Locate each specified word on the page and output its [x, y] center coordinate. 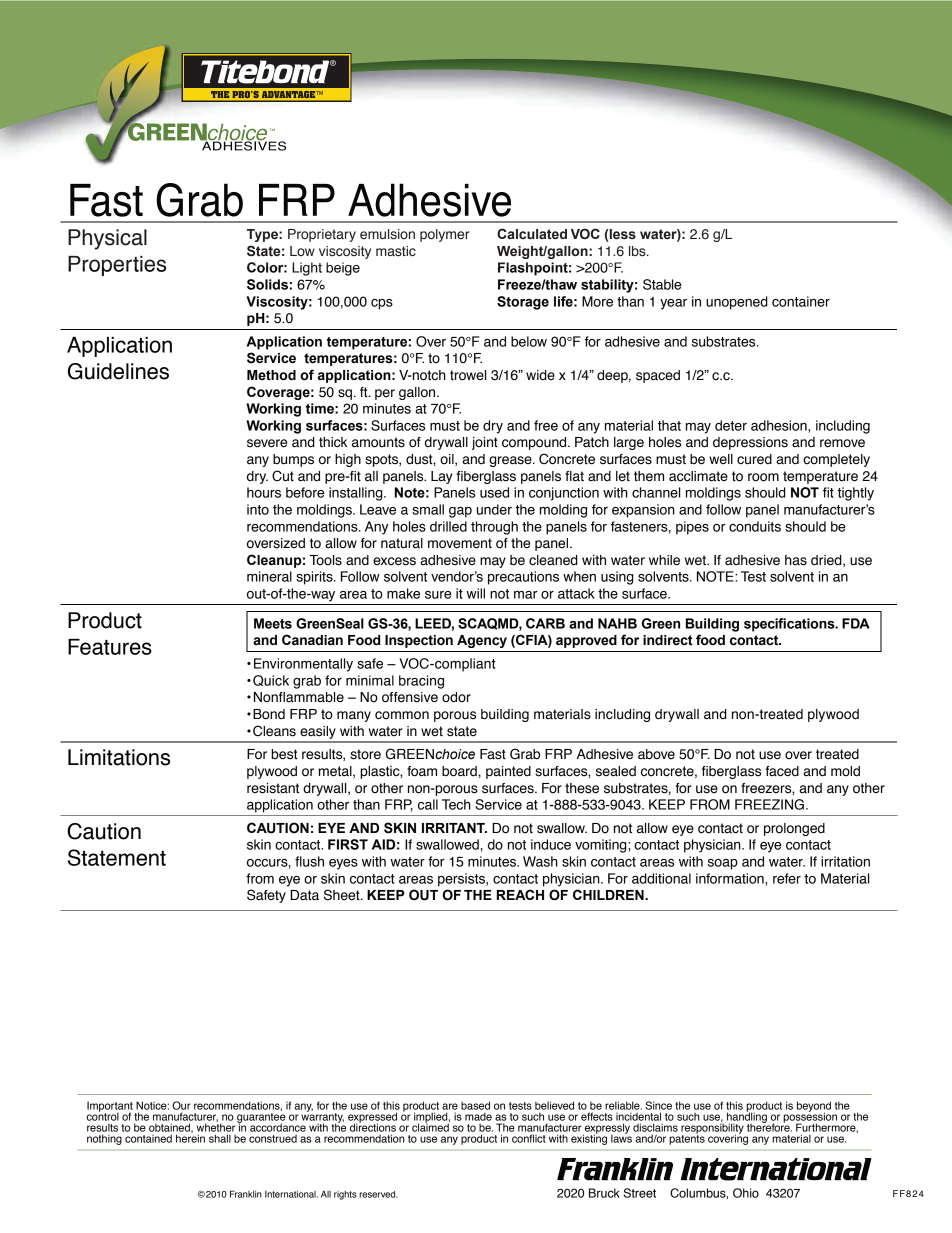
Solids [267, 284]
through [494, 528]
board [459, 771]
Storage [523, 303]
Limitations [119, 757]
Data [304, 895]
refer [787, 878]
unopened [737, 303]
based [475, 1105]
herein [190, 1137]
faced [782, 771]
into [258, 509]
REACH [520, 894]
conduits [755, 526]
